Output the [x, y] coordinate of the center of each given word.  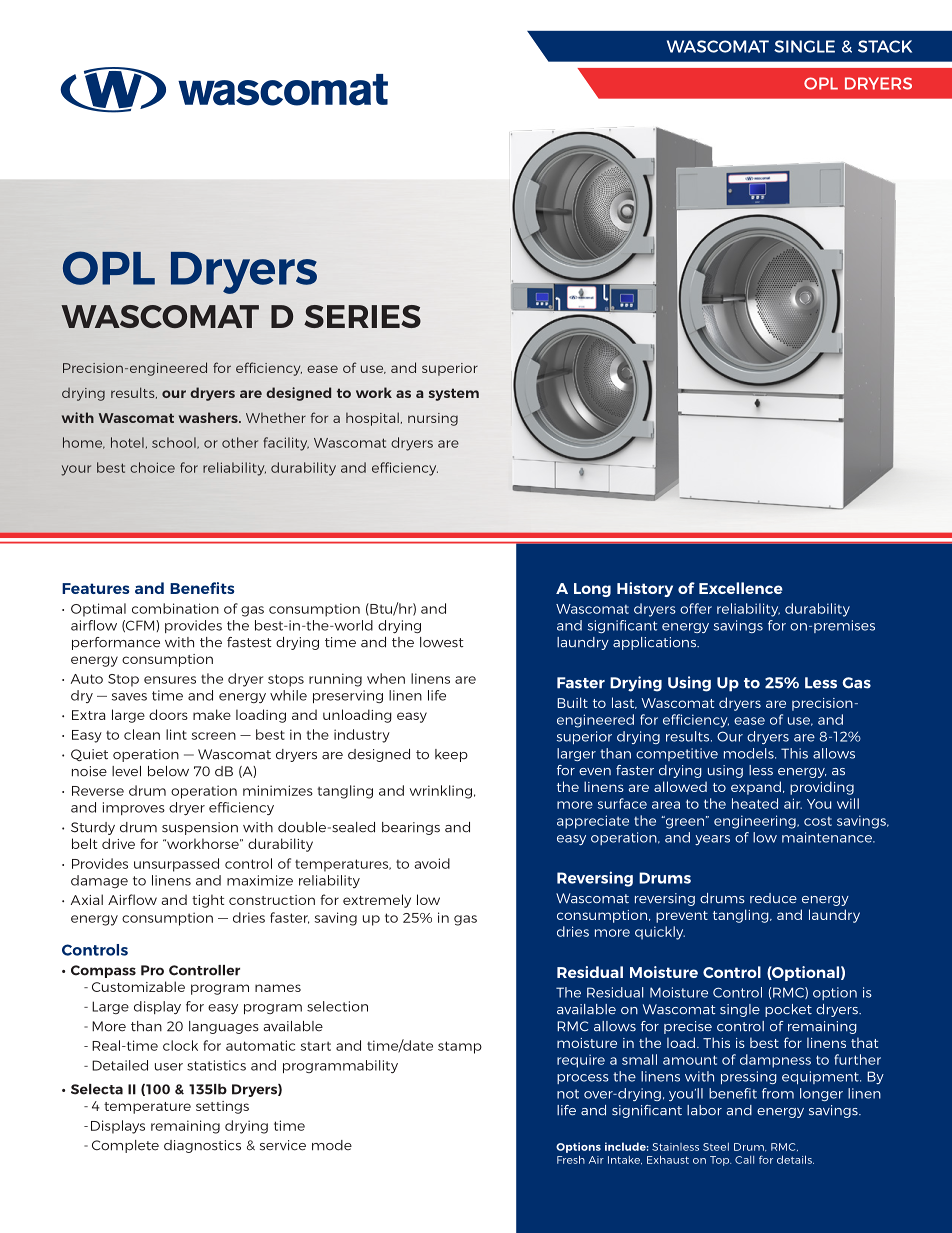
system [453, 394]
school [175, 443]
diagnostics [202, 1146]
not [568, 1094]
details [795, 1159]
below [168, 771]
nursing [433, 419]
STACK [885, 46]
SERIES [362, 316]
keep [451, 755]
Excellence [741, 588]
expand [756, 788]
